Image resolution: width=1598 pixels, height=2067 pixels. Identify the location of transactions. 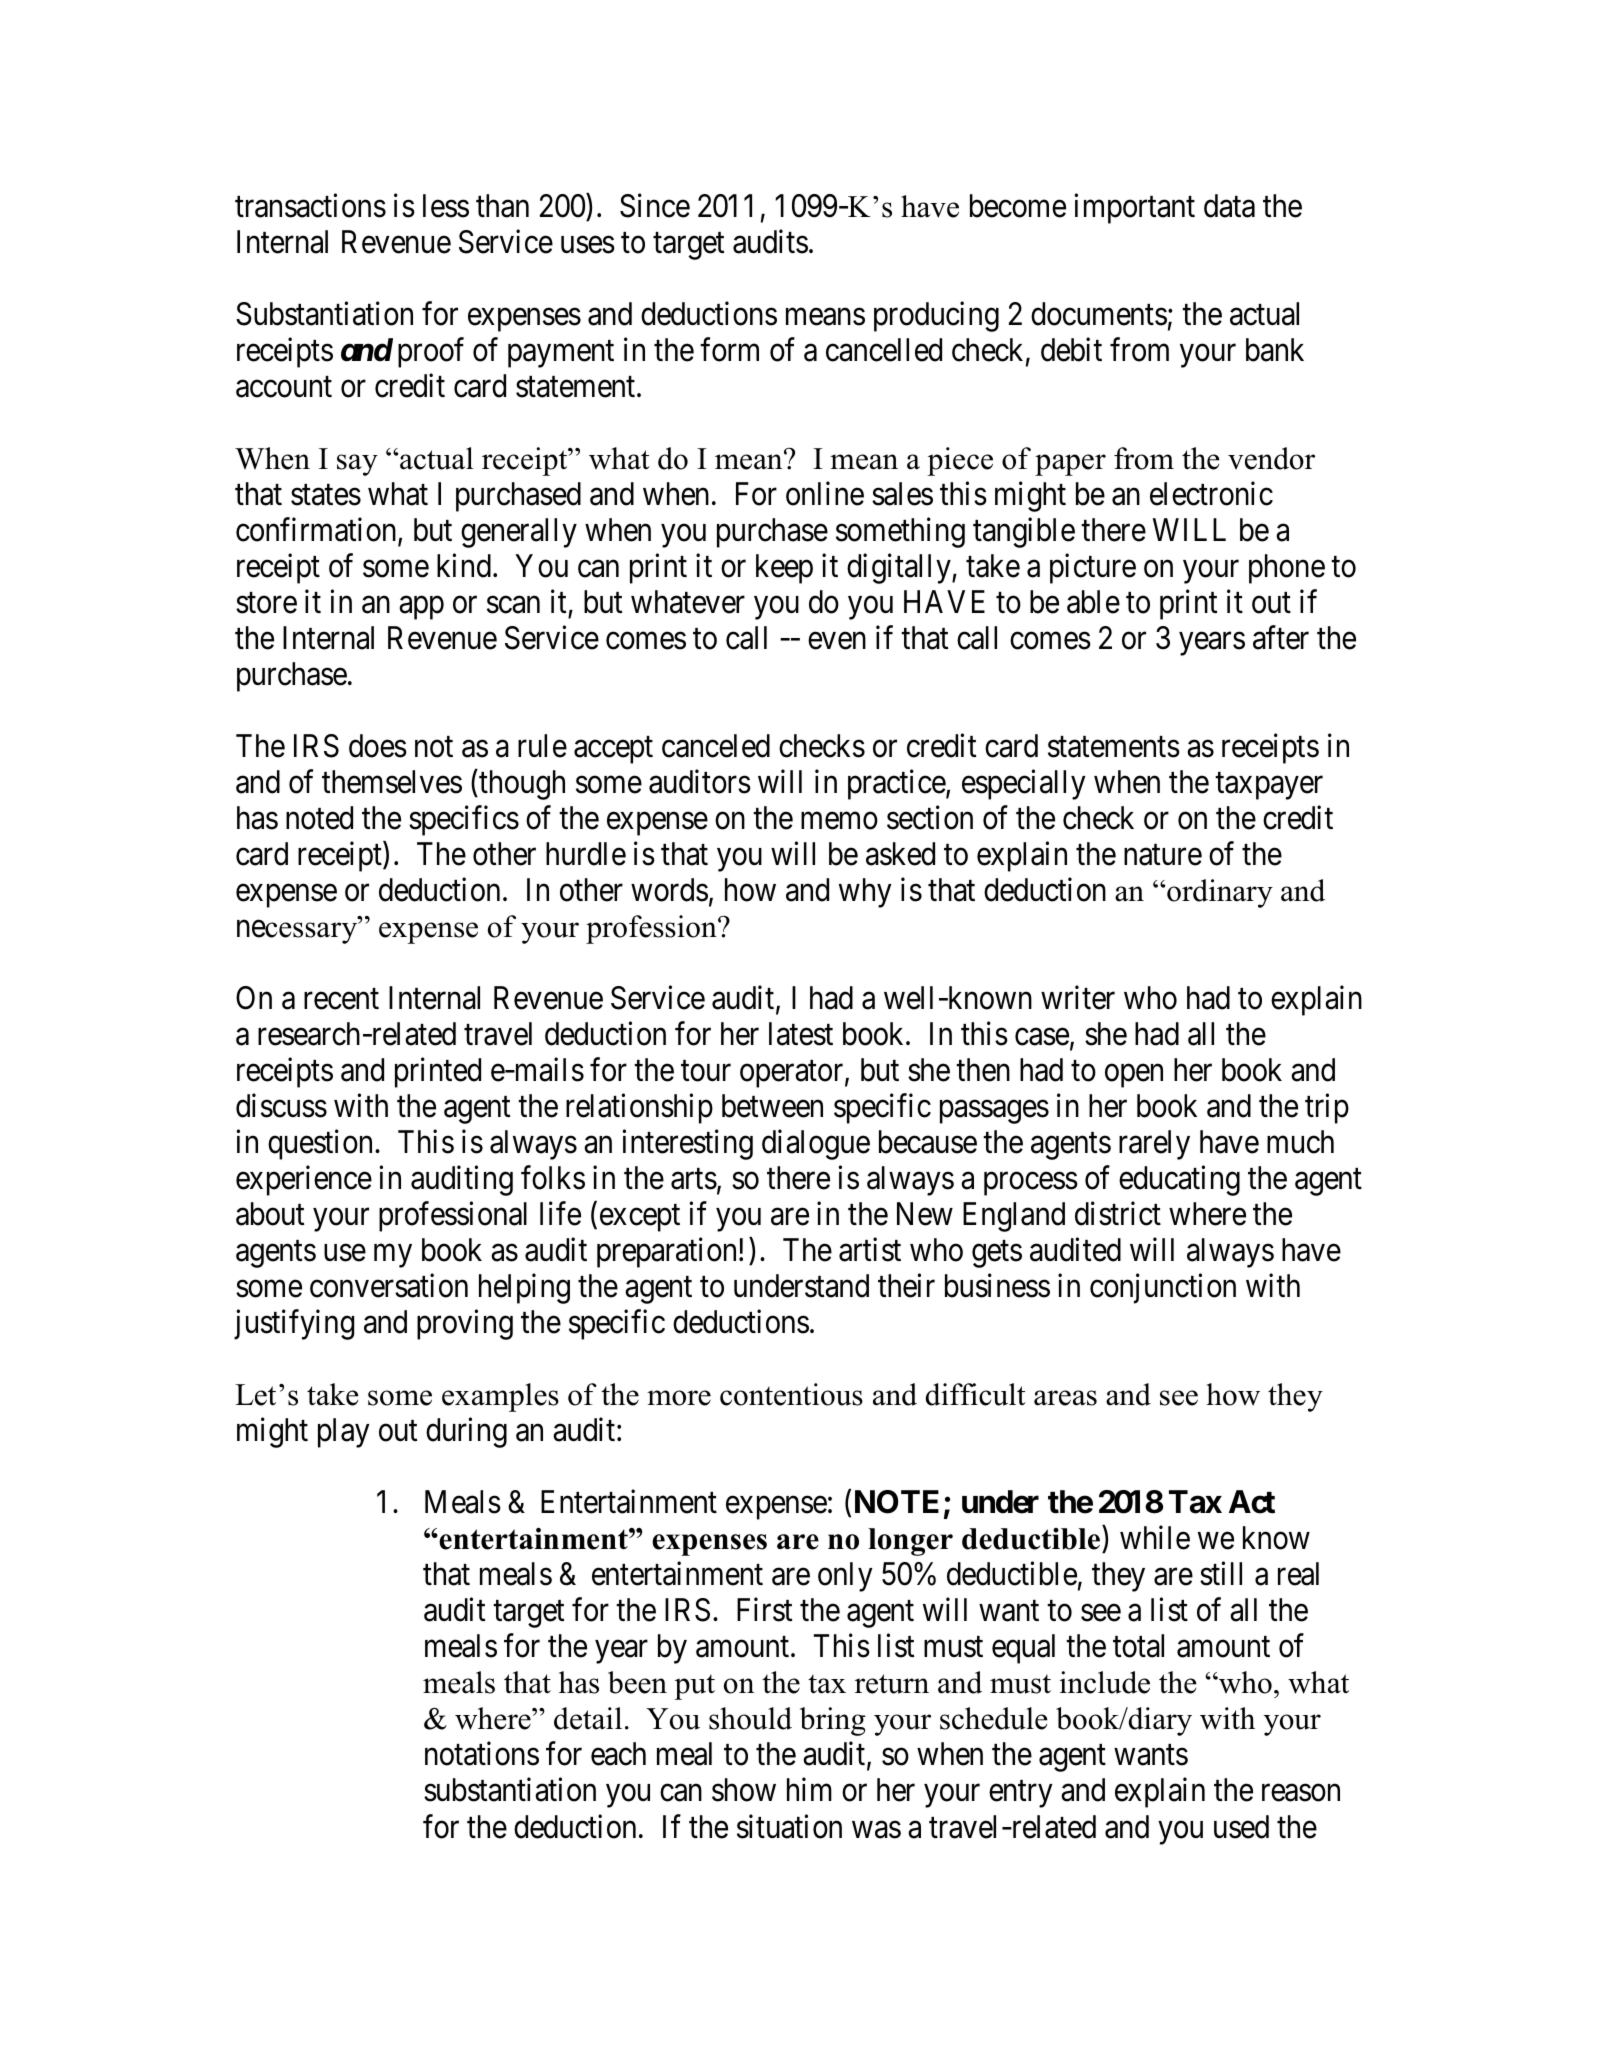
(310, 205).
